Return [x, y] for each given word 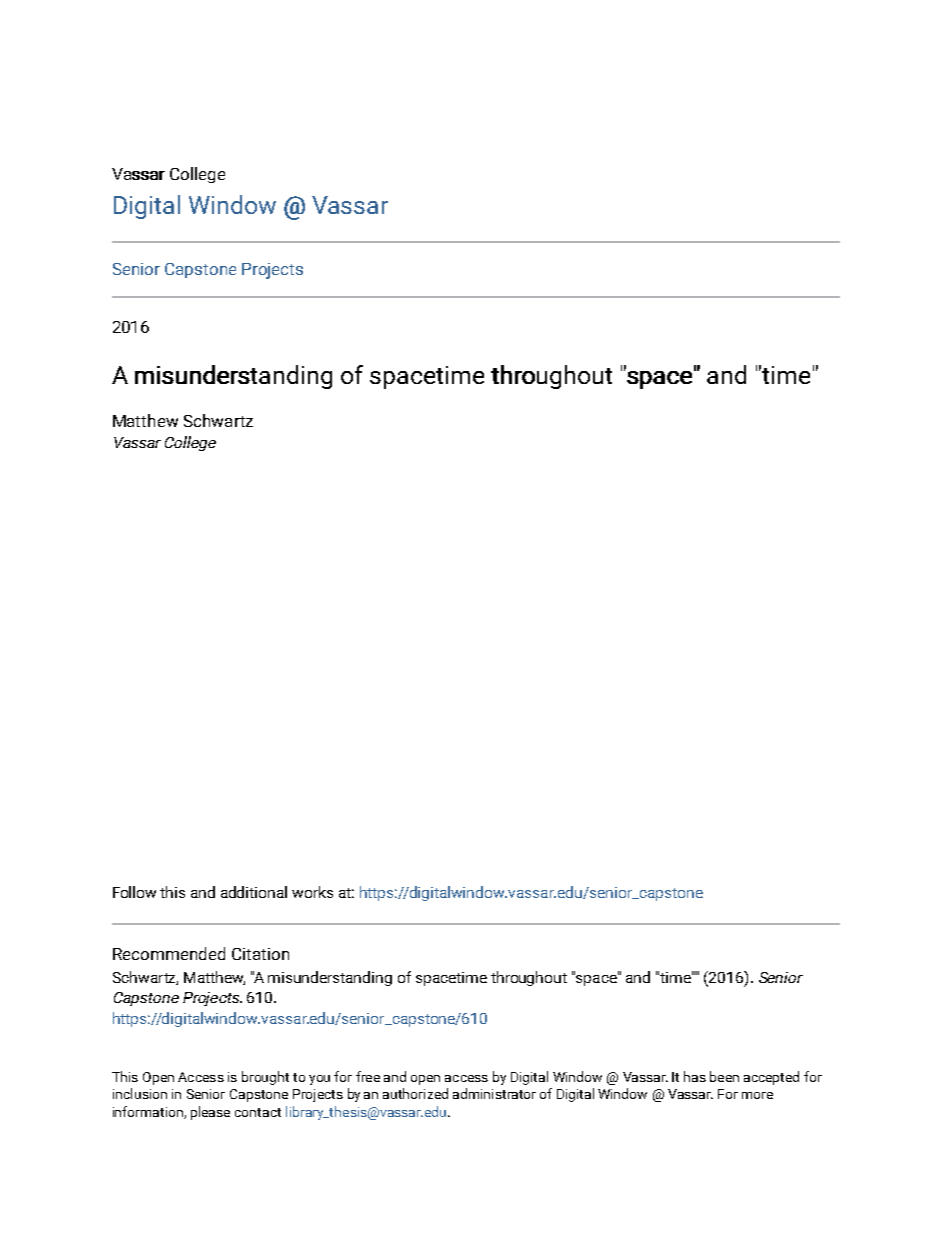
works [312, 892]
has [695, 1076]
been [724, 1076]
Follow [134, 892]
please [210, 1113]
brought [265, 1078]
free [368, 1076]
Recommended [169, 953]
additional [254, 892]
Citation [260, 954]
